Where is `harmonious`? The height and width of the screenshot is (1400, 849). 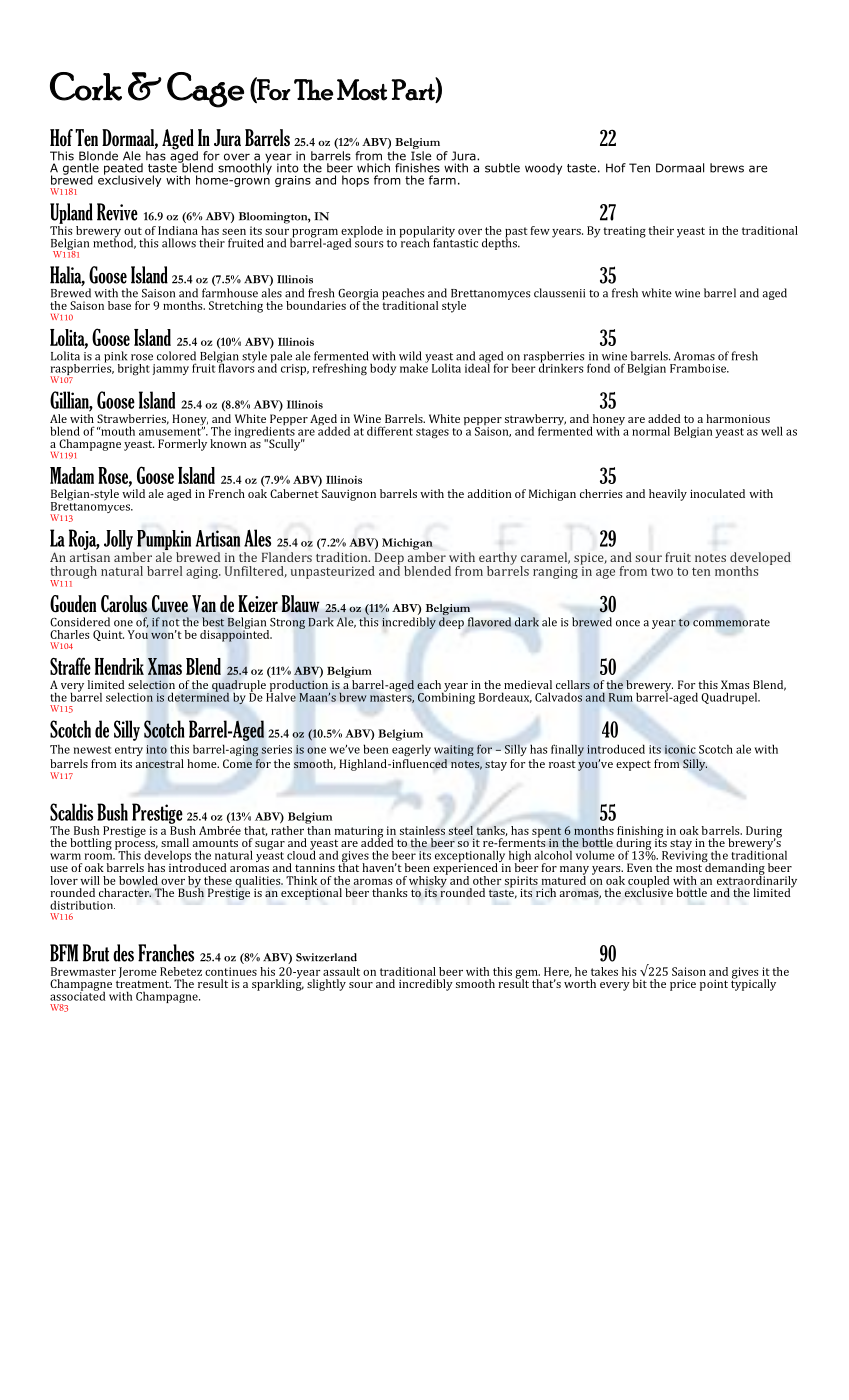 harmonious is located at coordinates (738, 418).
